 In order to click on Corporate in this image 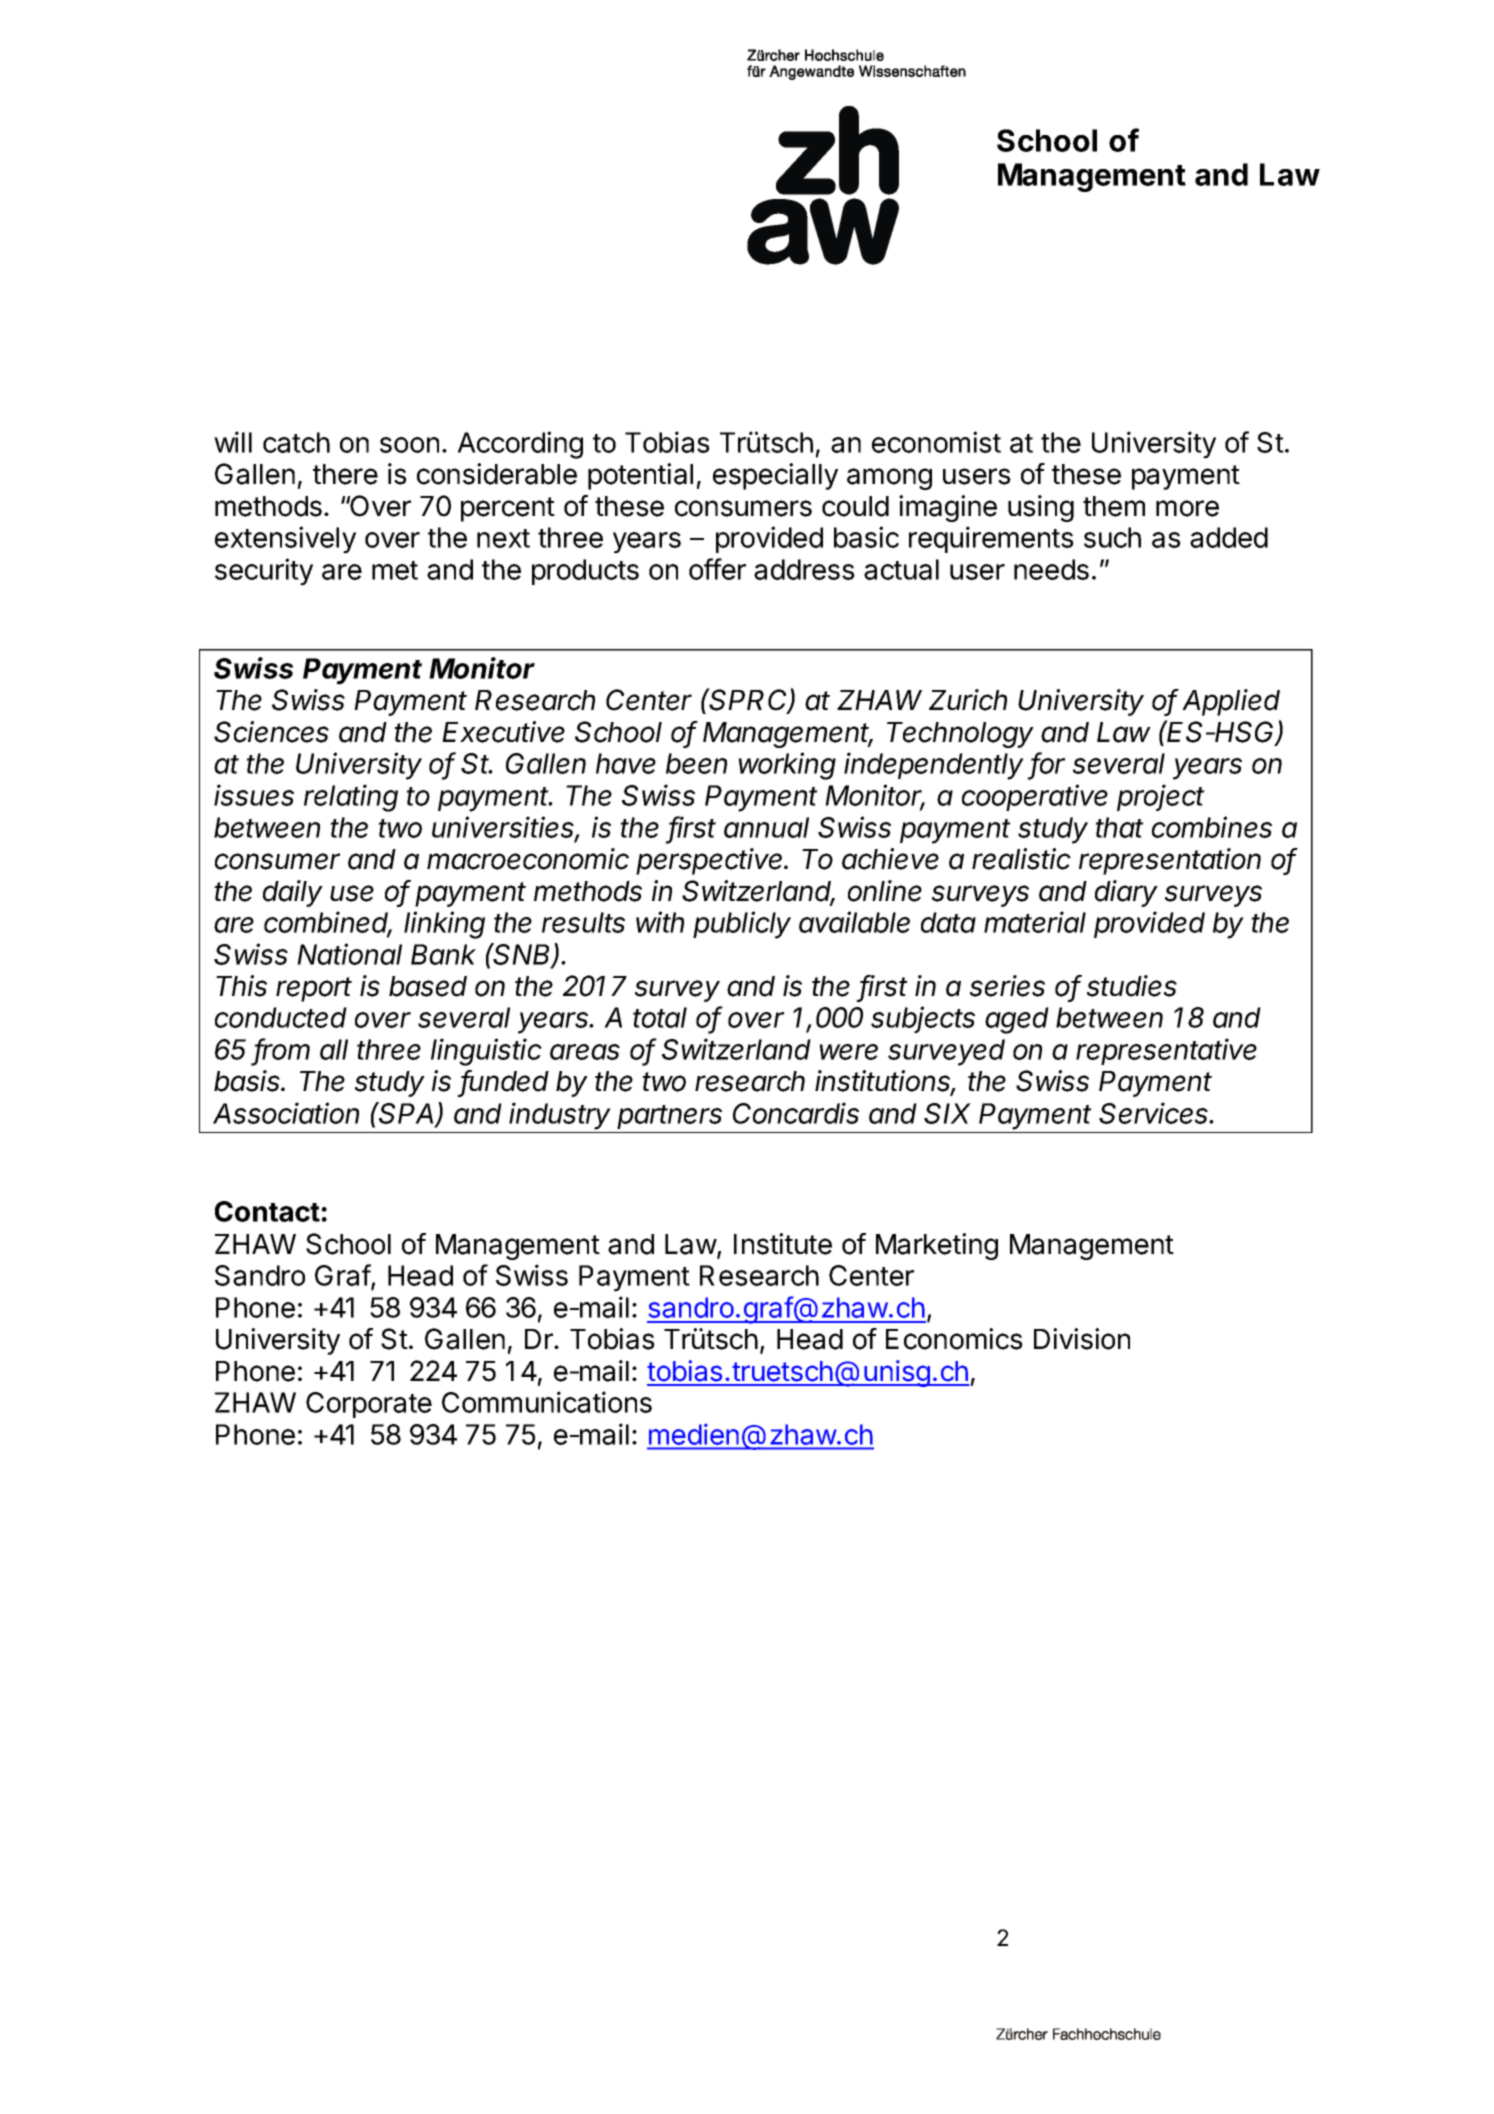, I will do `click(369, 1405)`.
